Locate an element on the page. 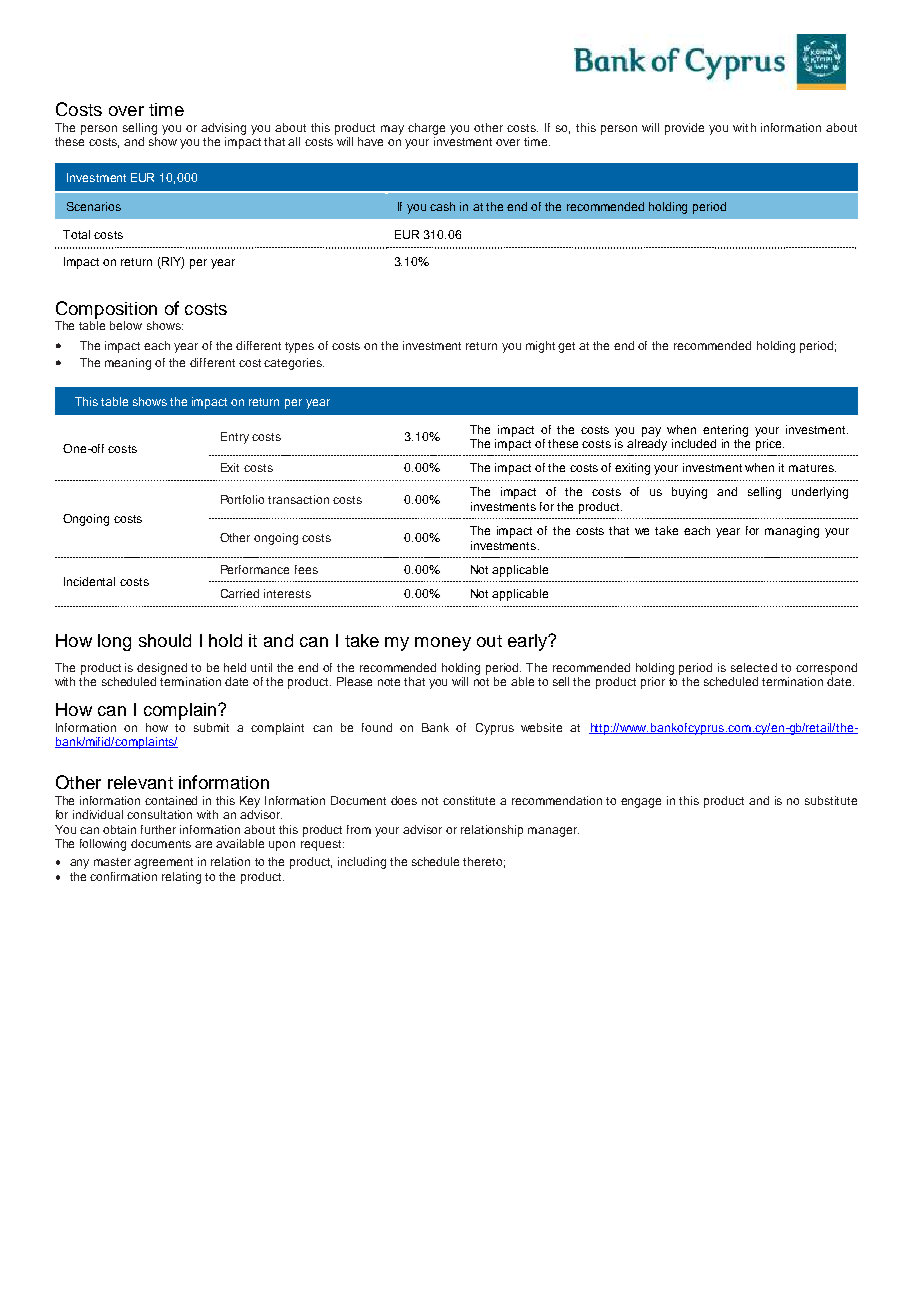 This image has width=924, height=1307. agreement is located at coordinates (163, 863).
